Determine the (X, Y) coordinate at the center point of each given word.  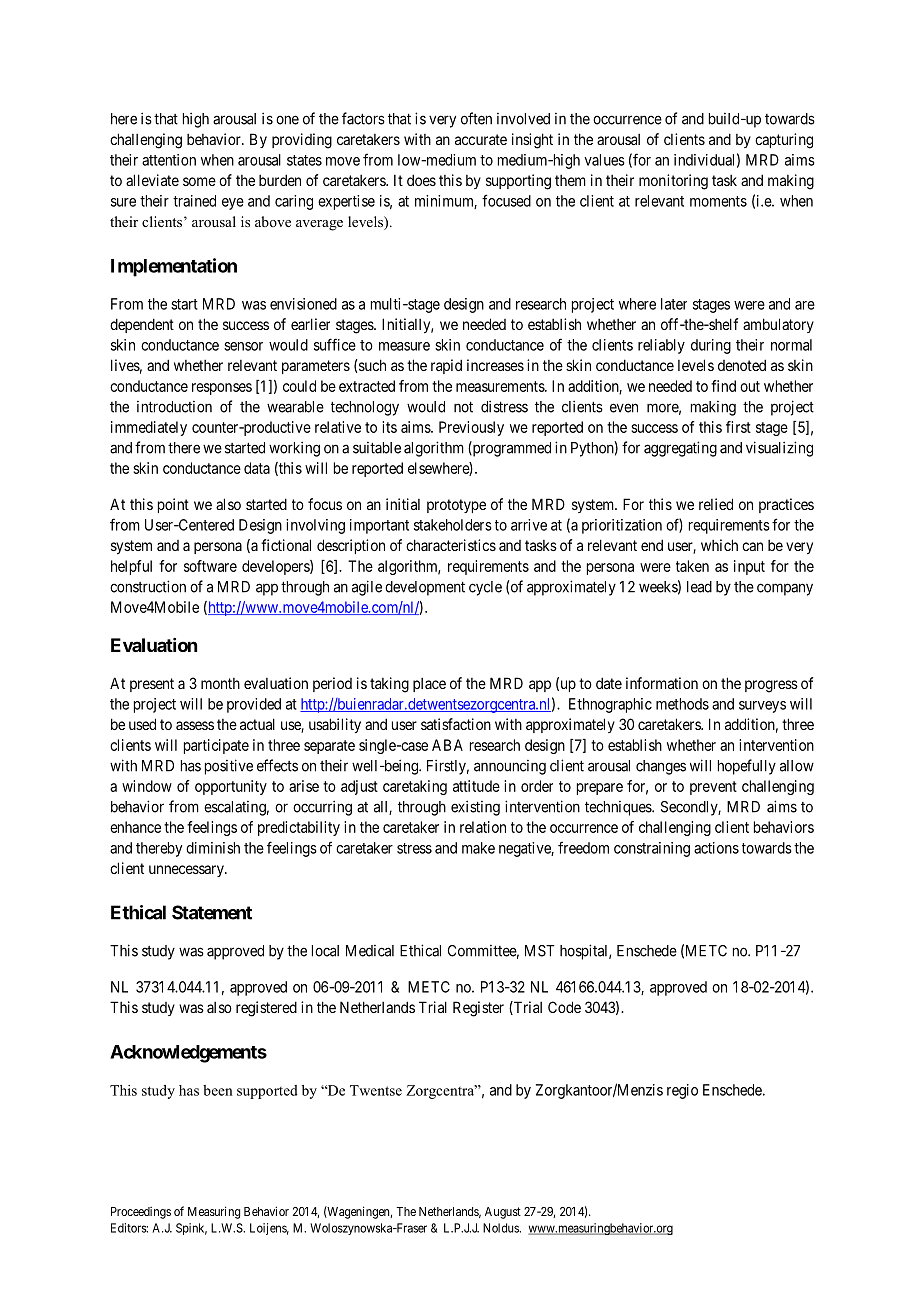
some (199, 181)
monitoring (673, 182)
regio (682, 1091)
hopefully (747, 767)
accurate (481, 139)
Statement (212, 912)
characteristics (451, 545)
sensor (243, 346)
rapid (446, 366)
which (719, 545)
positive (229, 767)
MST (540, 951)
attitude (476, 786)
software (210, 566)
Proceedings (141, 1213)
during (711, 346)
